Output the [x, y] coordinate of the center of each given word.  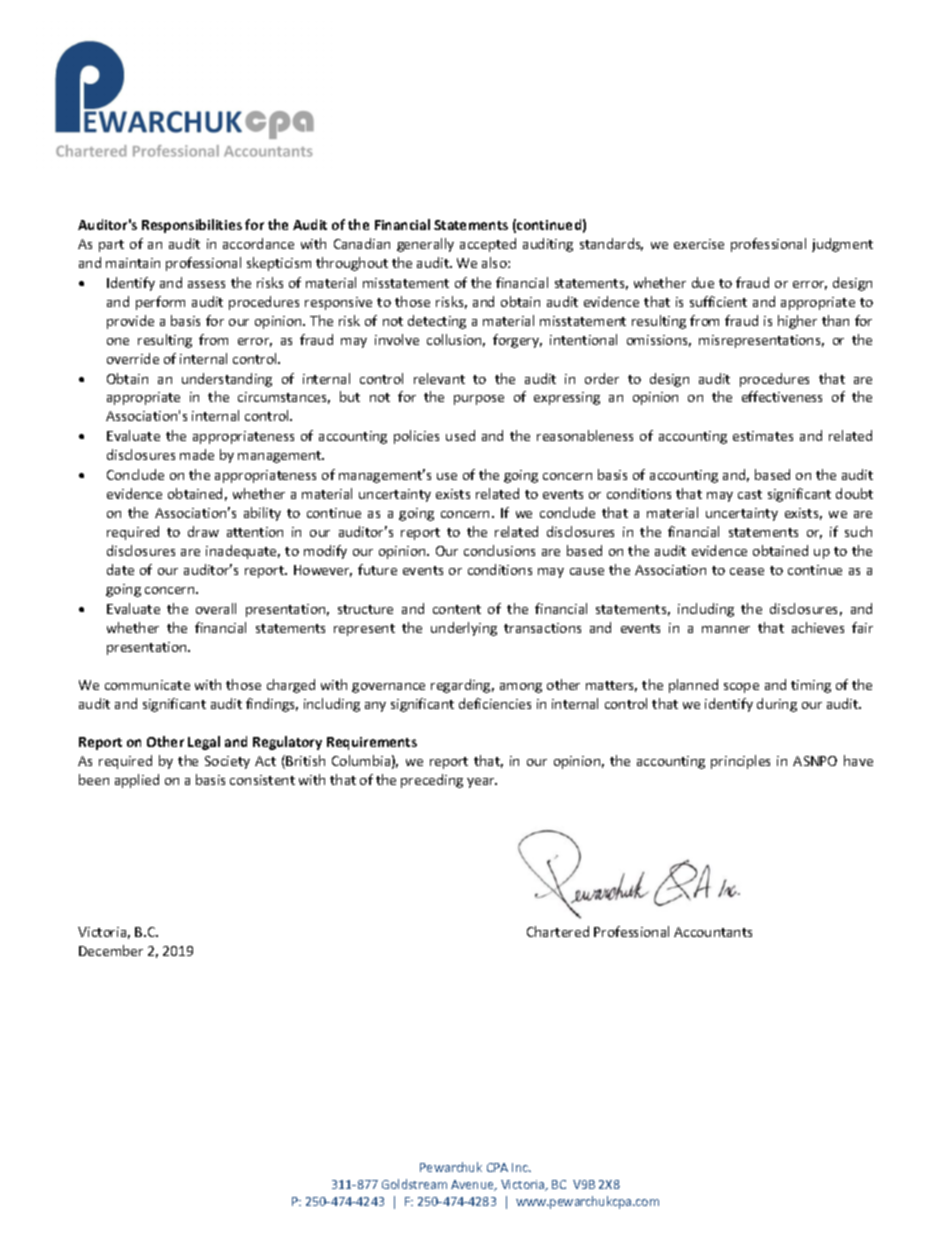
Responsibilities [192, 226]
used [460, 435]
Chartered [558, 931]
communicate [147, 685]
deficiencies [495, 703]
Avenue [473, 1185]
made [197, 454]
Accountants [713, 932]
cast [750, 494]
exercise [699, 244]
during [777, 705]
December [111, 950]
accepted [488, 245]
